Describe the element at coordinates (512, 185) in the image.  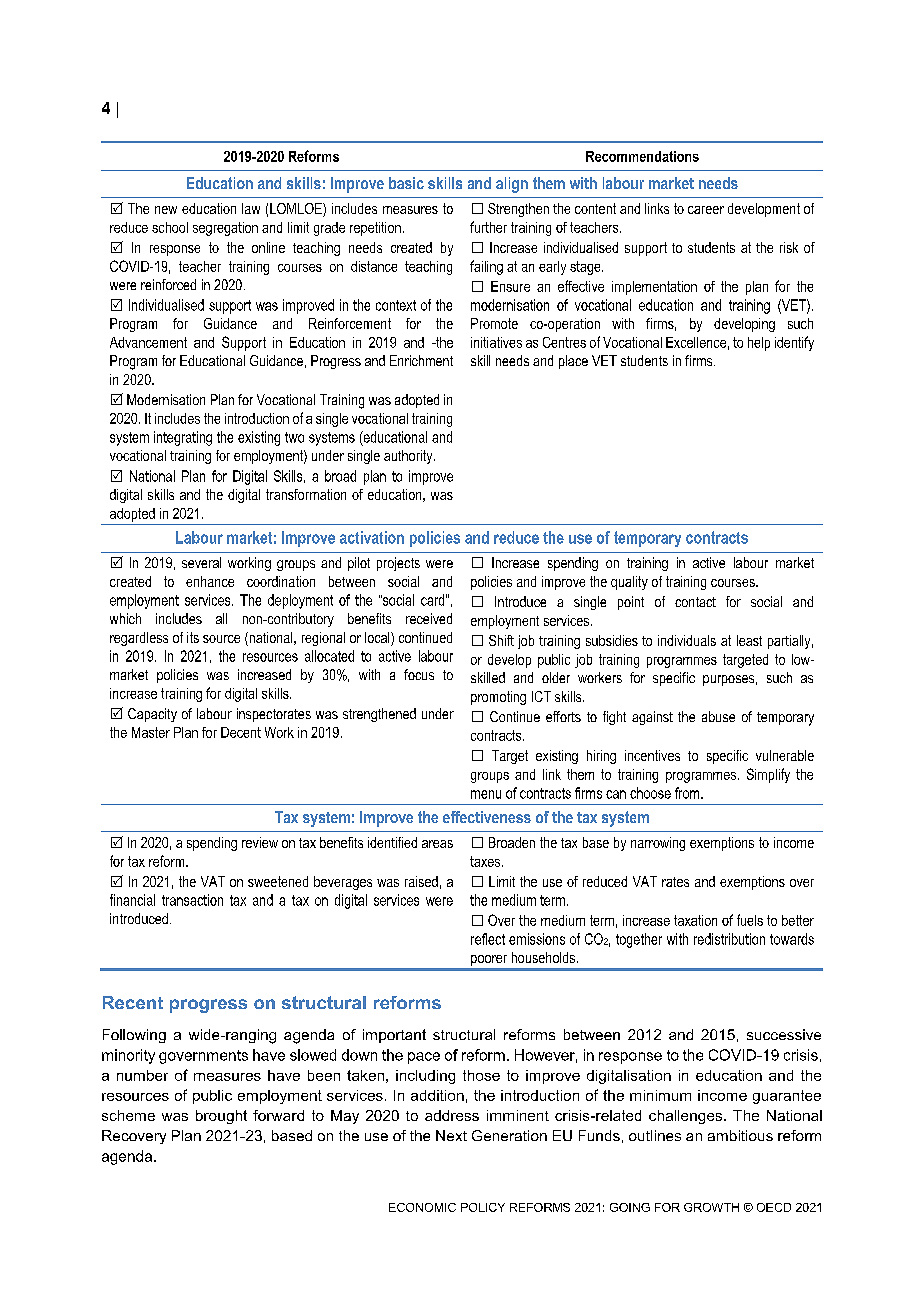
I see `align` at that location.
